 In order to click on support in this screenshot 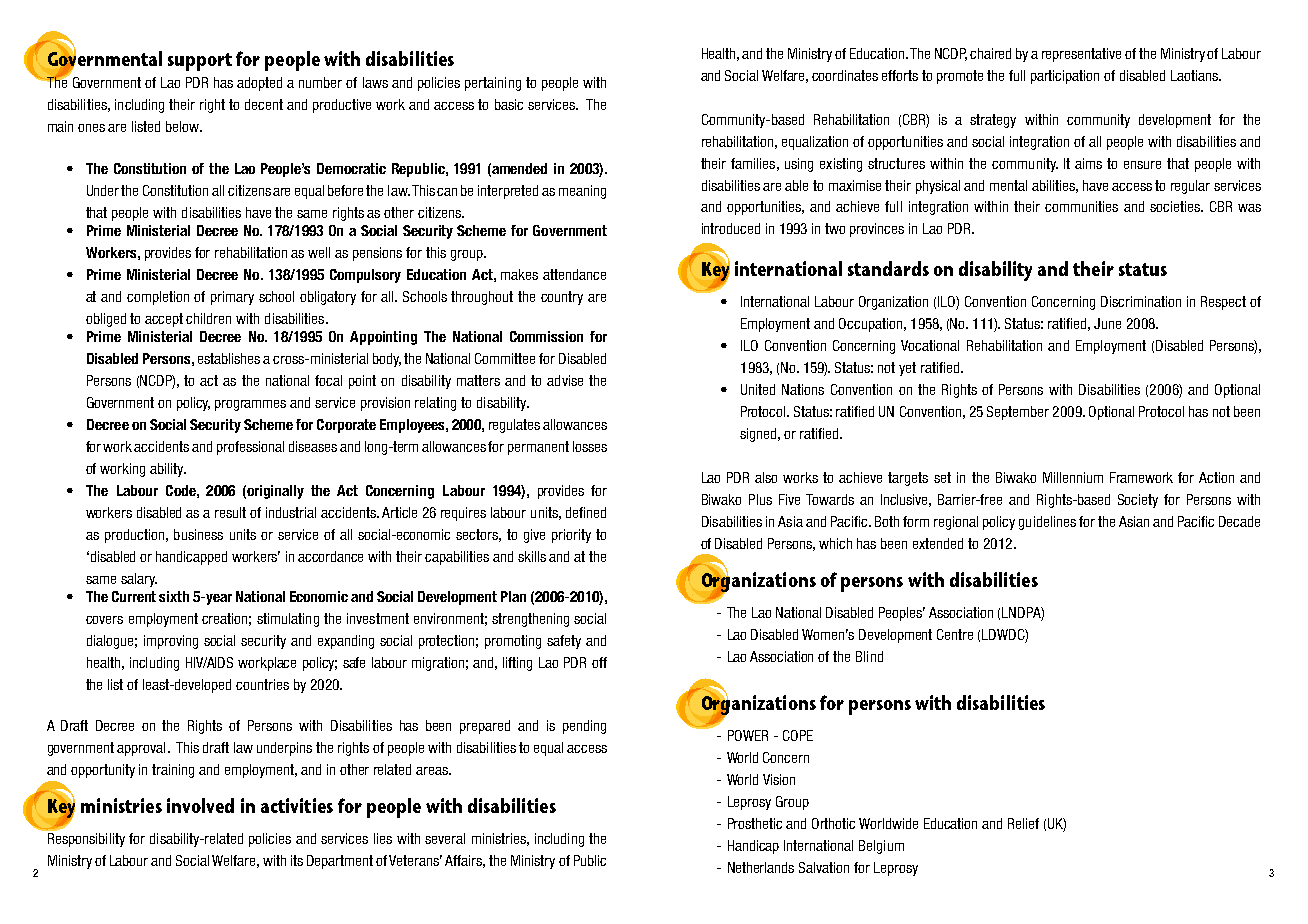, I will do `click(200, 62)`.
